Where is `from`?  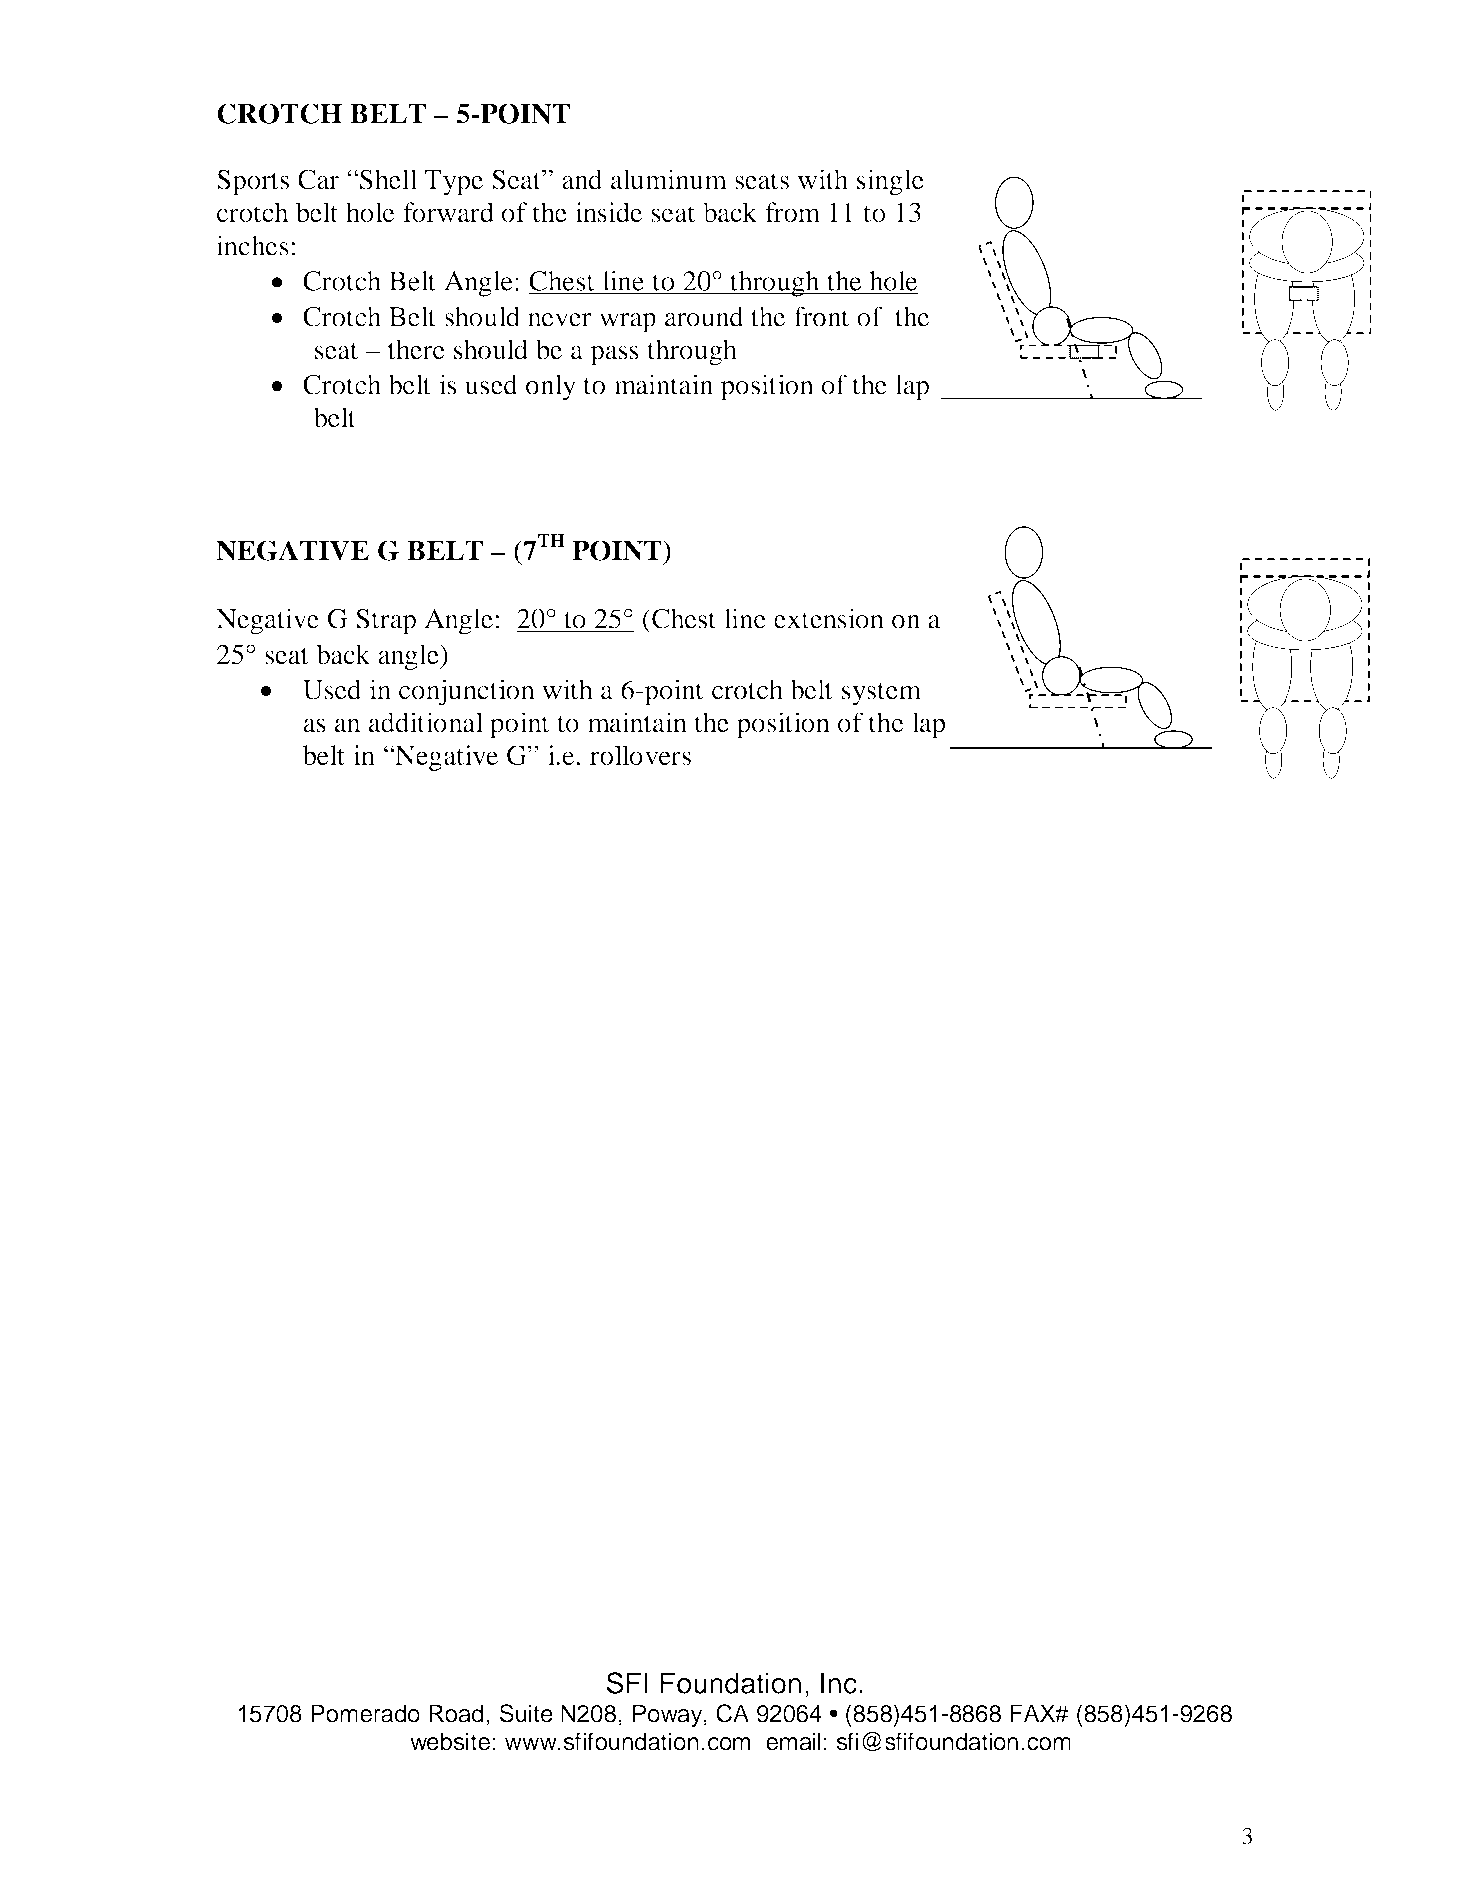
from is located at coordinates (792, 212).
